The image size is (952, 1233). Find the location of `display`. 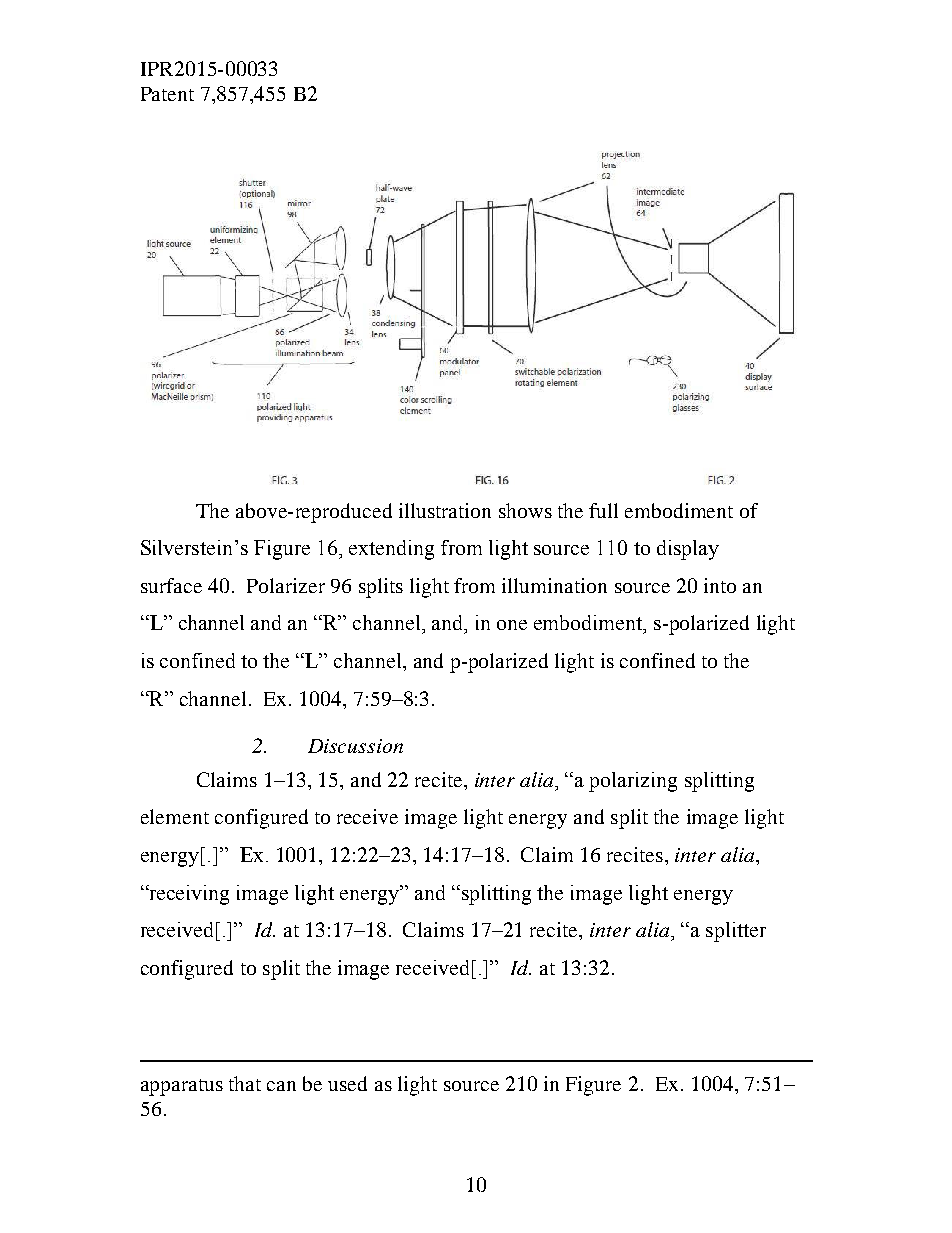

display is located at coordinates (688, 550).
